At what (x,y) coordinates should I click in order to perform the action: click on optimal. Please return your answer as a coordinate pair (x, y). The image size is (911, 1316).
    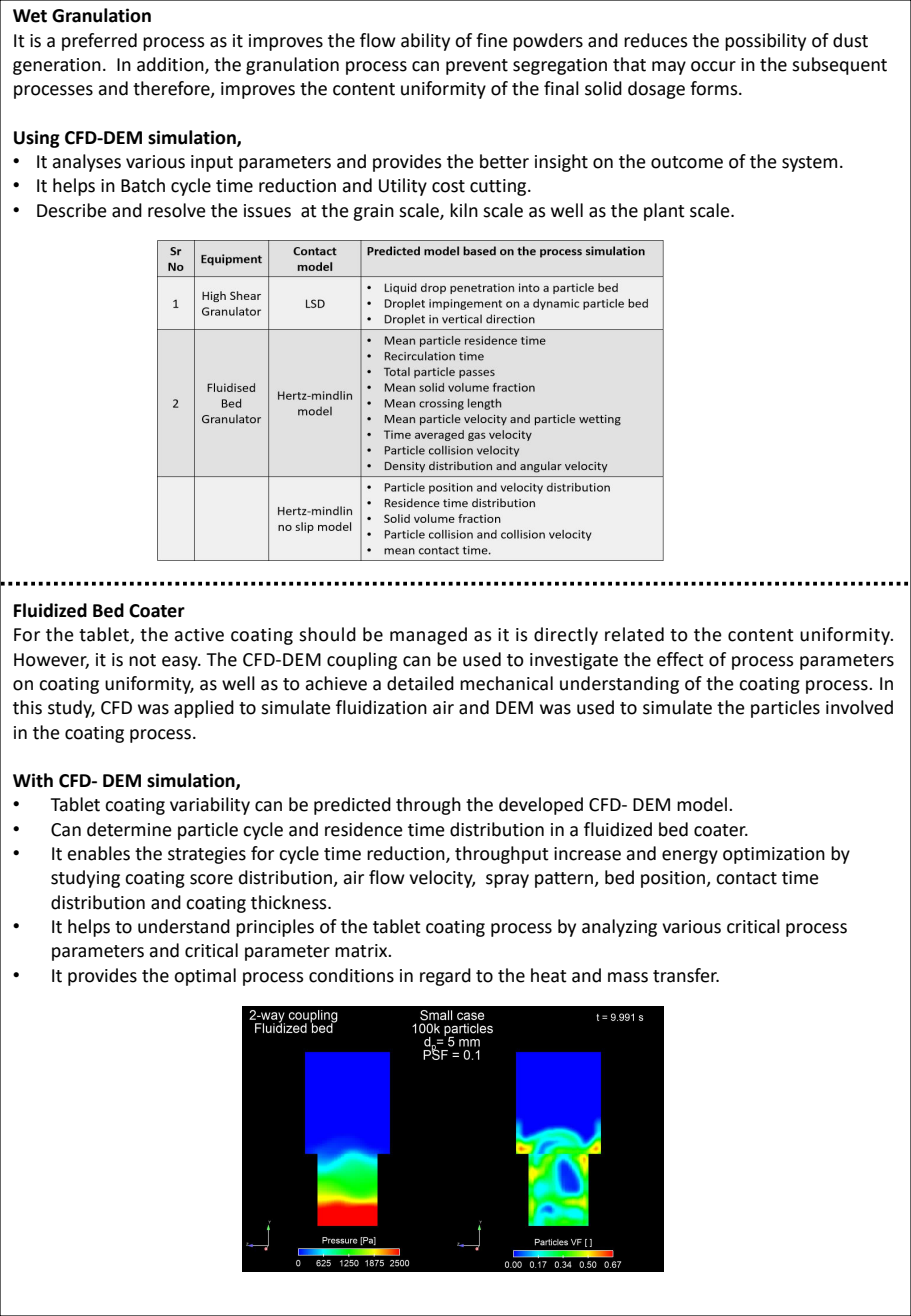
    Looking at the image, I should click on (205, 977).
